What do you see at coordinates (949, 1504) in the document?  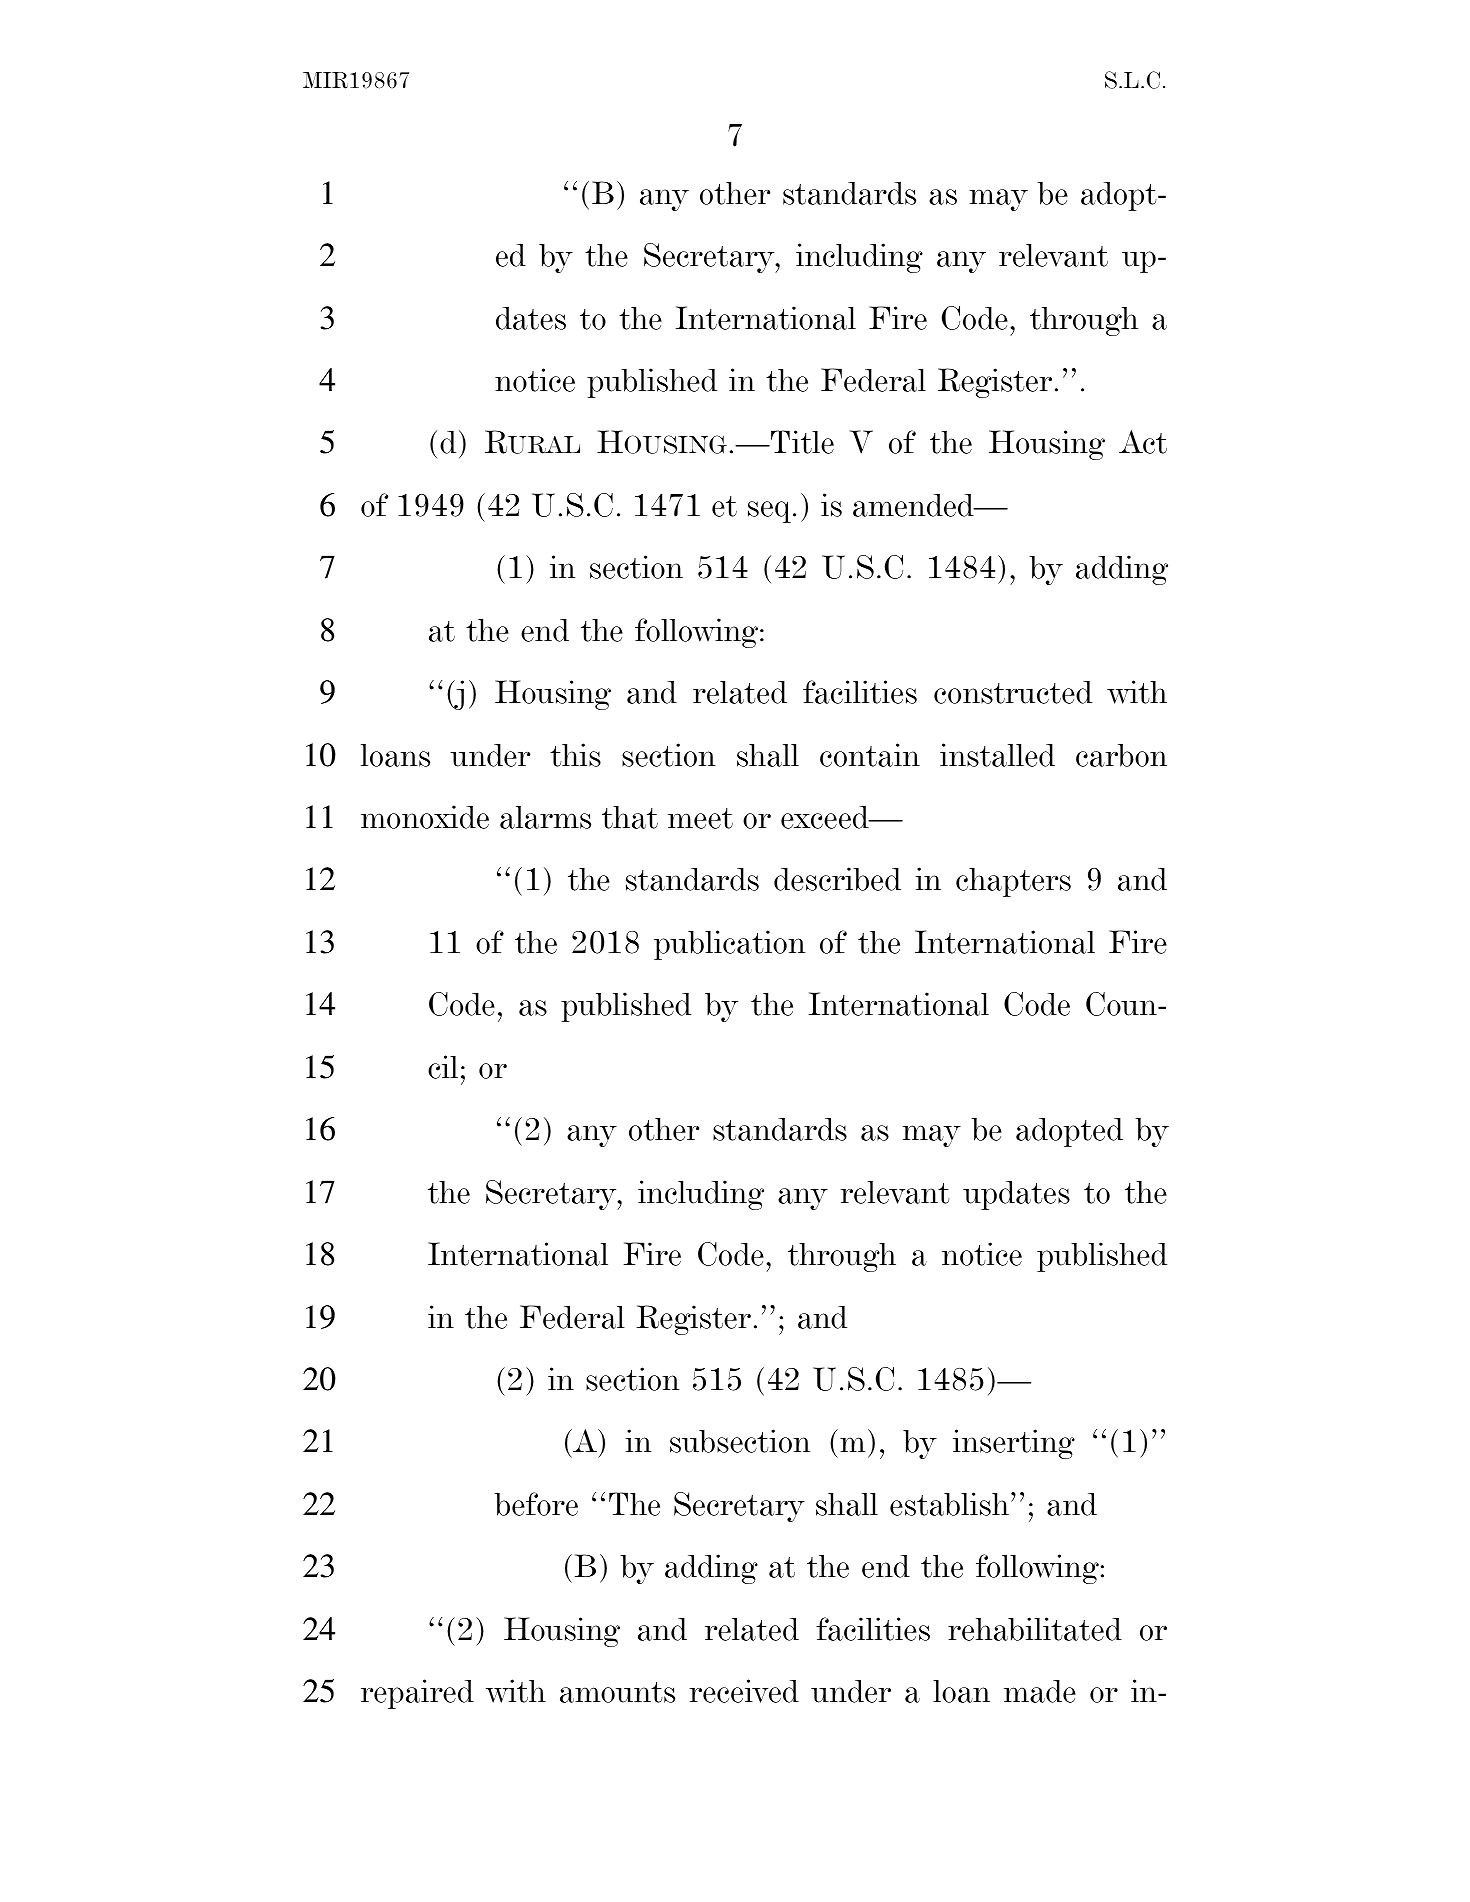 I see `establish` at bounding box center [949, 1504].
